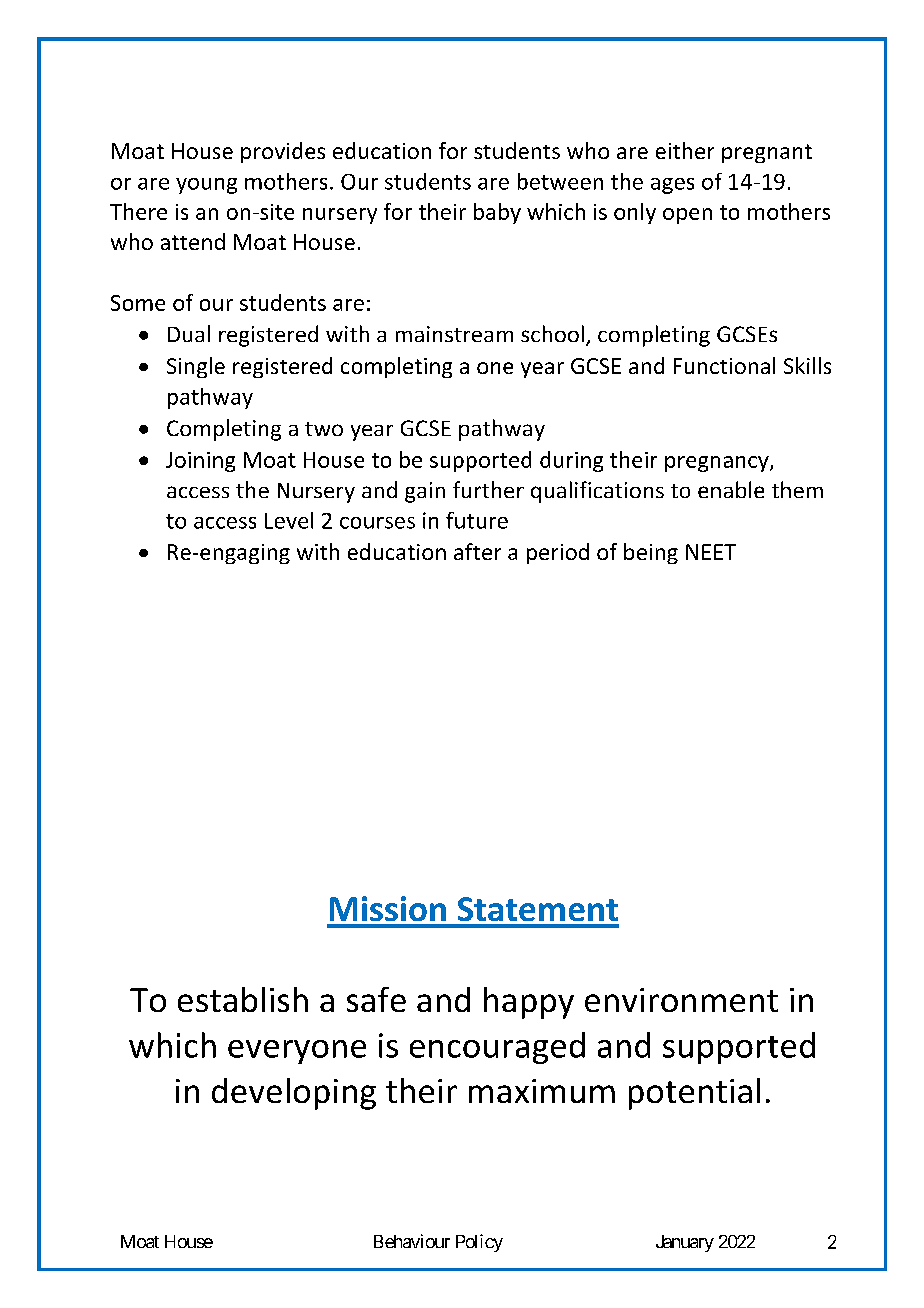 The height and width of the image is (1308, 924). I want to click on after, so click(477, 551).
